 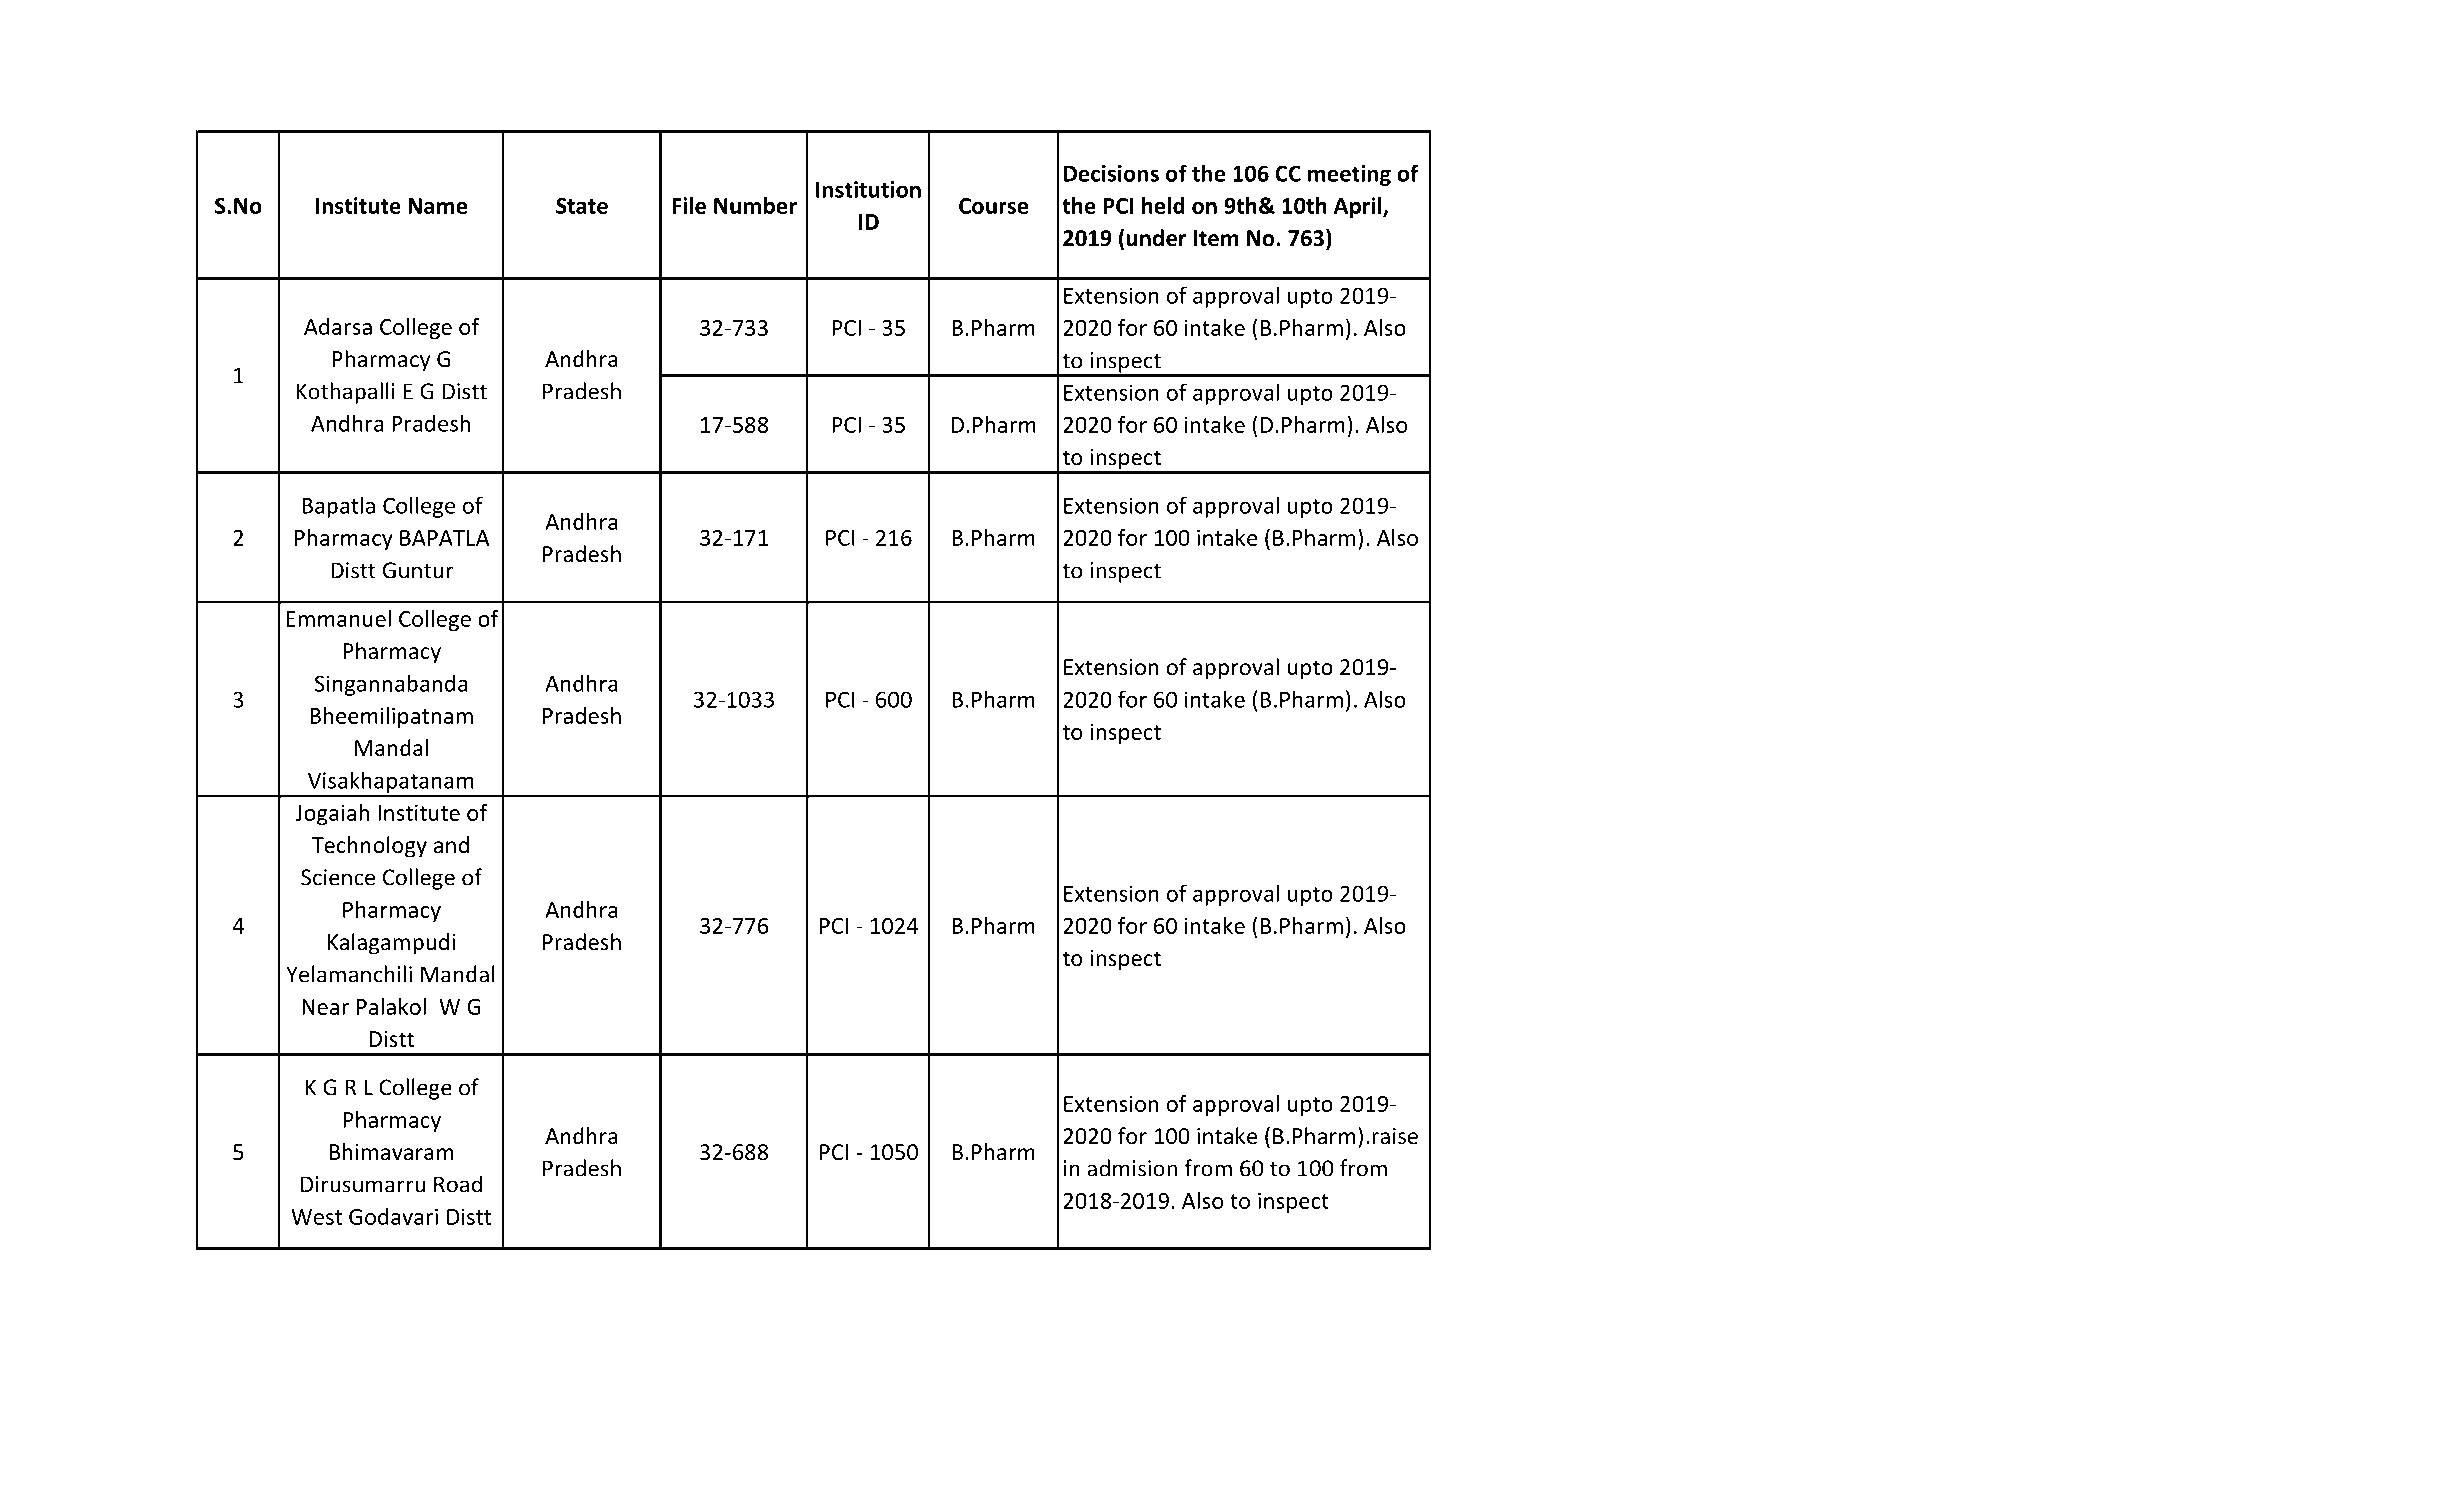 I want to click on held, so click(x=1163, y=205).
